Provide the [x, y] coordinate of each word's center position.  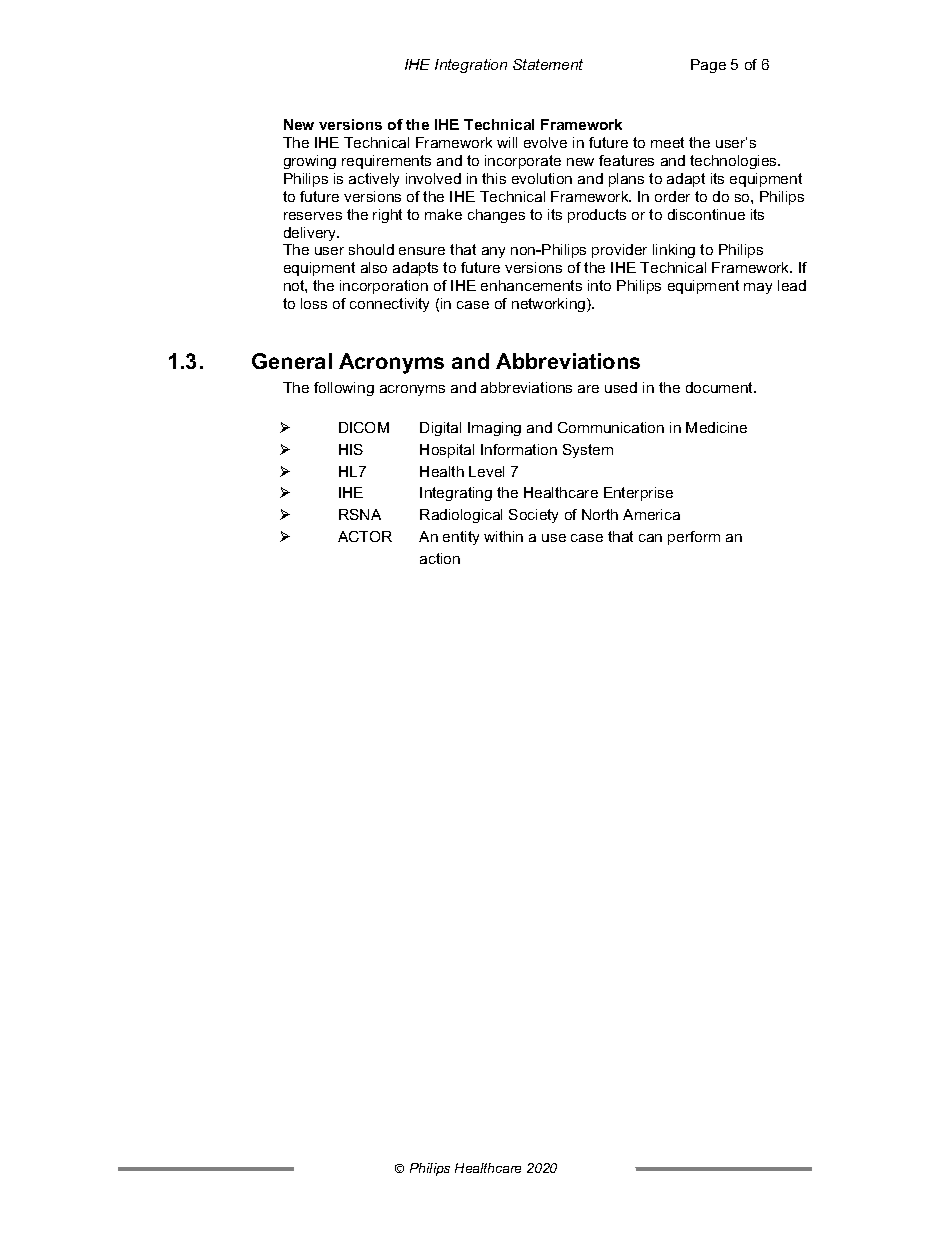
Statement [548, 64]
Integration [471, 66]
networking [550, 305]
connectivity [389, 305]
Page [708, 66]
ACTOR [365, 536]
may [758, 288]
